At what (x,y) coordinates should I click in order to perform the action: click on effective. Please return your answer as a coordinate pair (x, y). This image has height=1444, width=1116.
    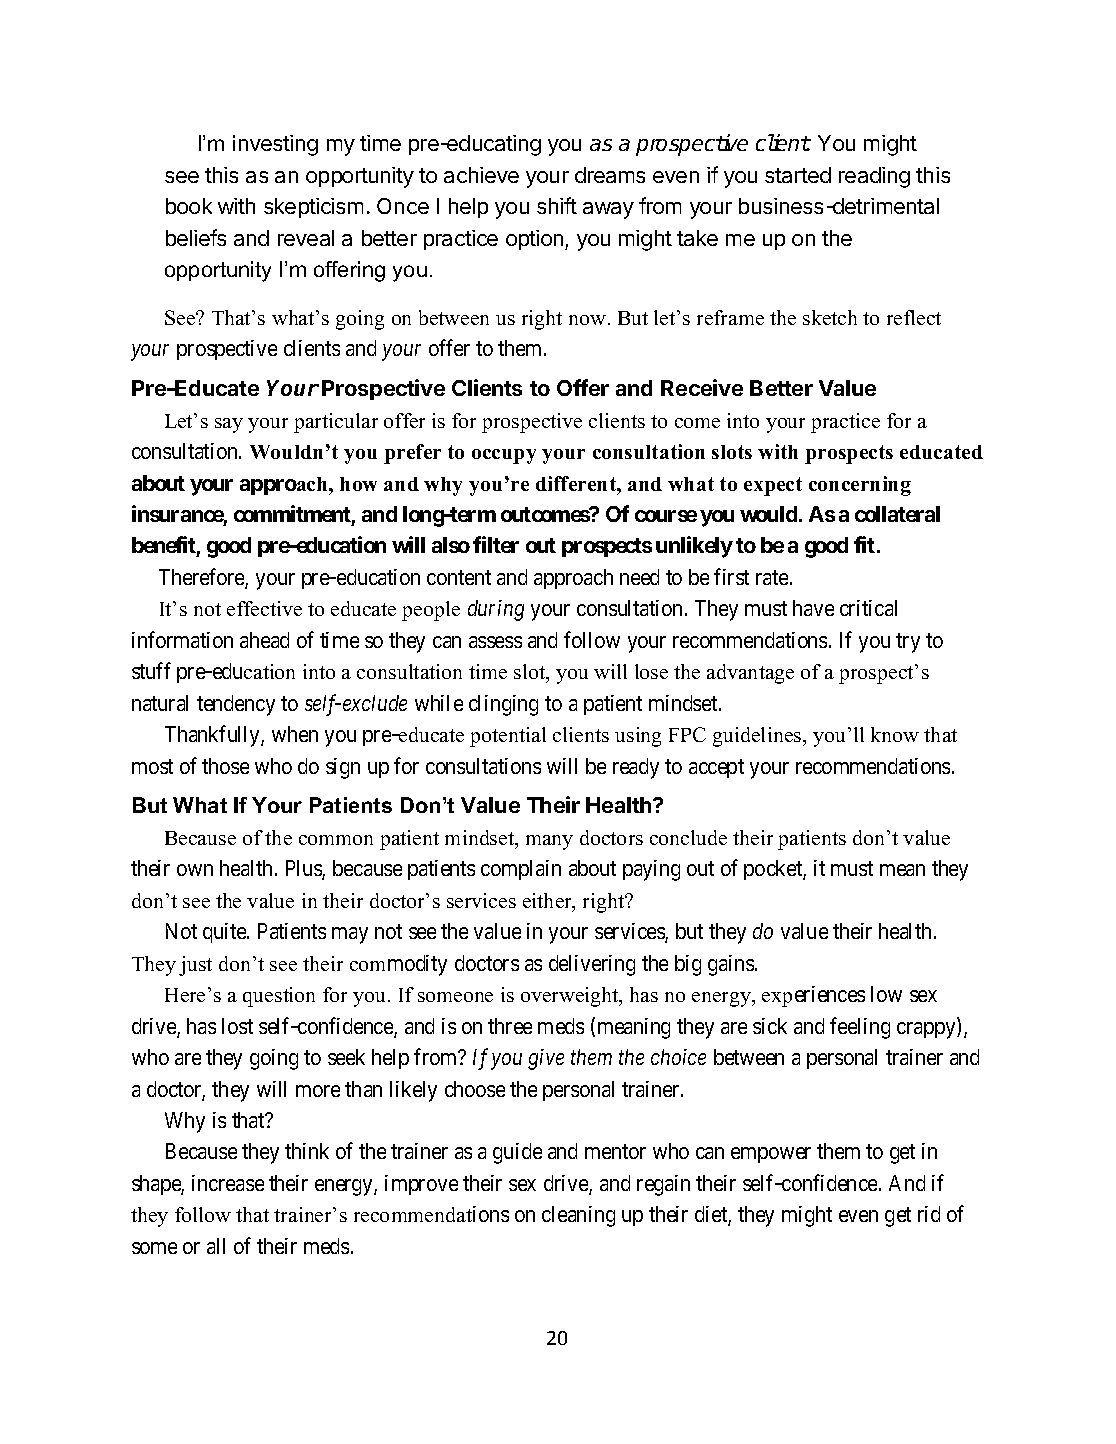
    Looking at the image, I should click on (264, 608).
